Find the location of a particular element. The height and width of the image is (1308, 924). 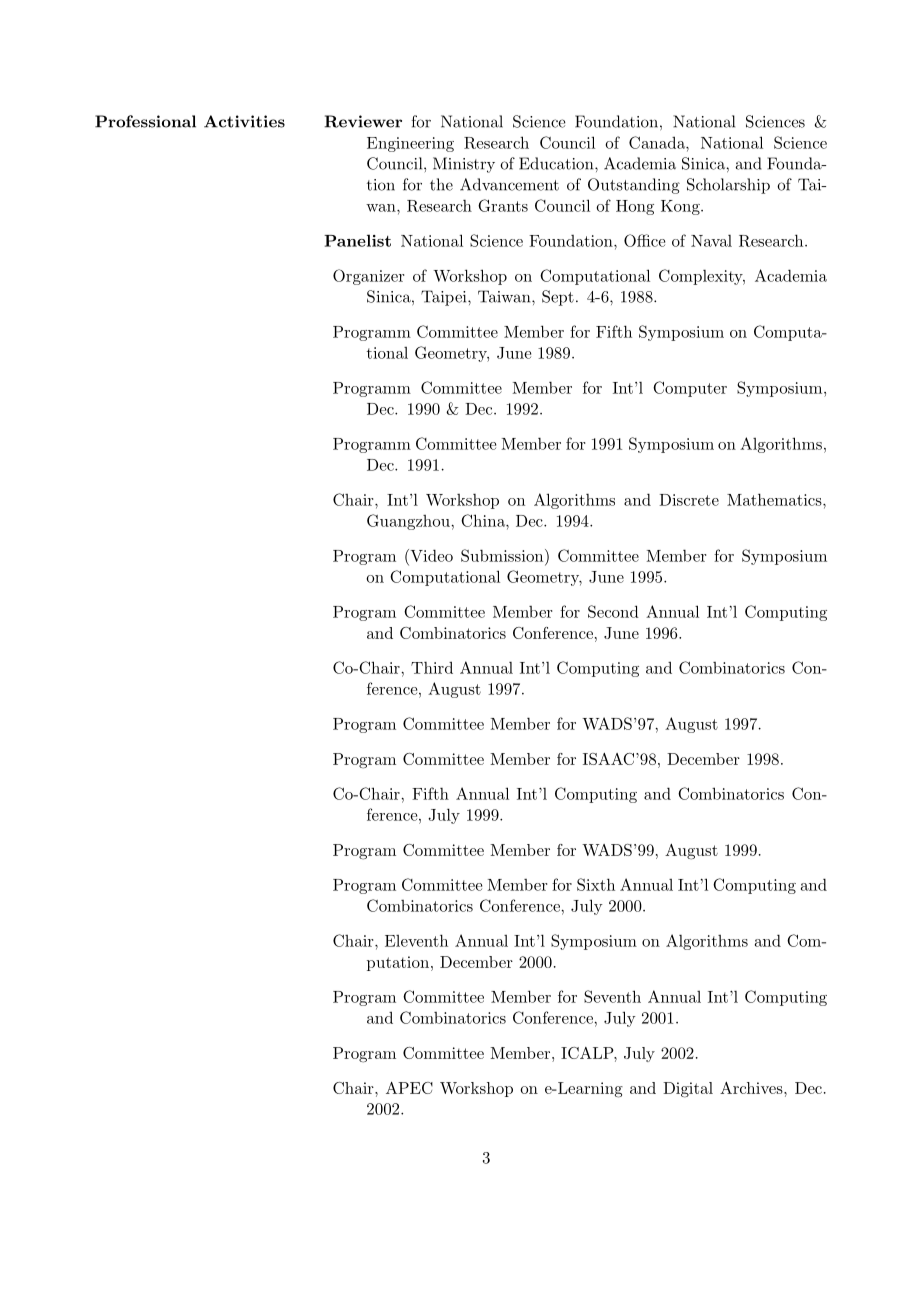

Eleventh is located at coordinates (416, 940).
